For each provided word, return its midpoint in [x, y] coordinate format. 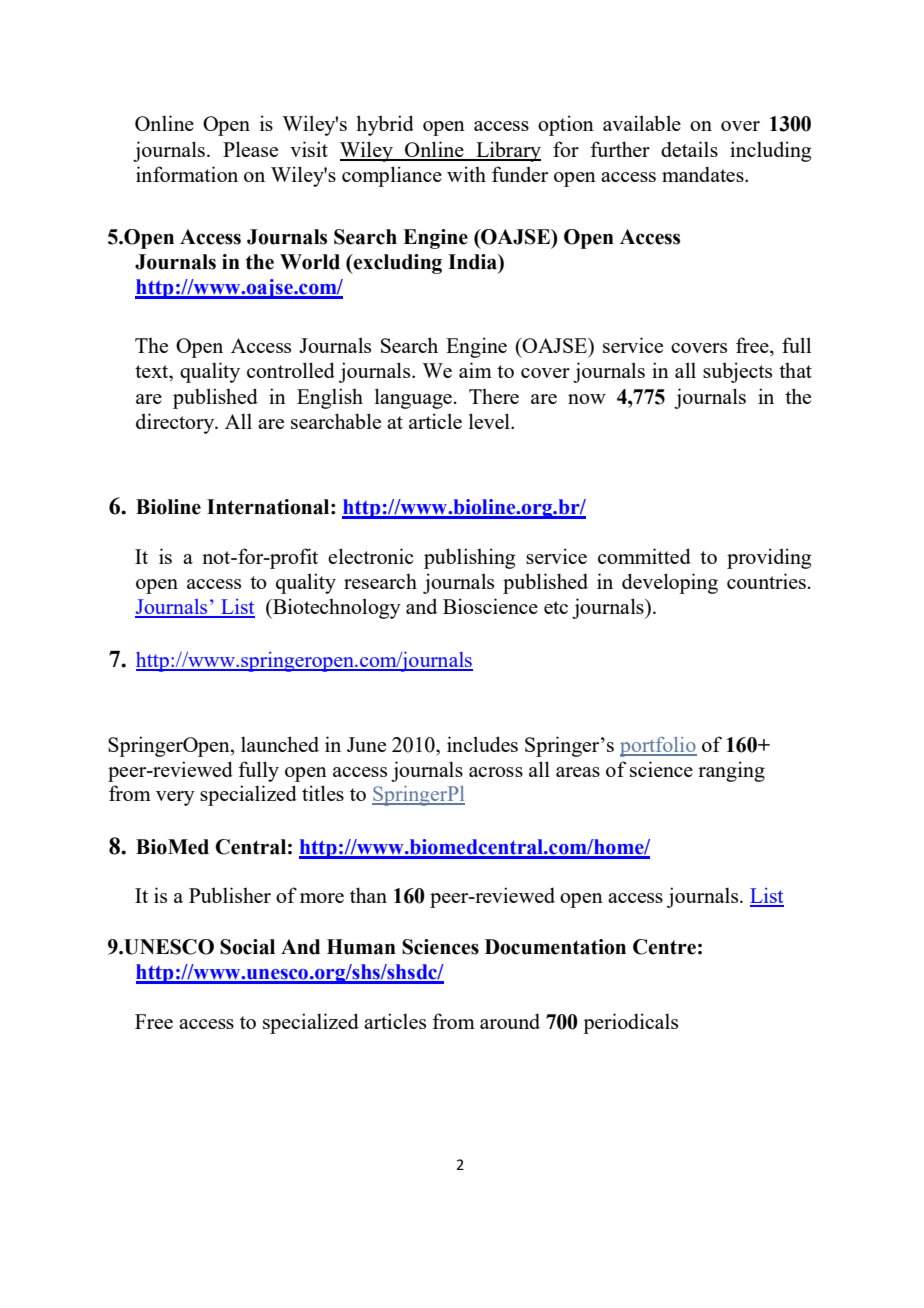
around [510, 1021]
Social [247, 947]
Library [507, 151]
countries [766, 581]
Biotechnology [336, 608]
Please [250, 149]
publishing [469, 558]
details [689, 149]
